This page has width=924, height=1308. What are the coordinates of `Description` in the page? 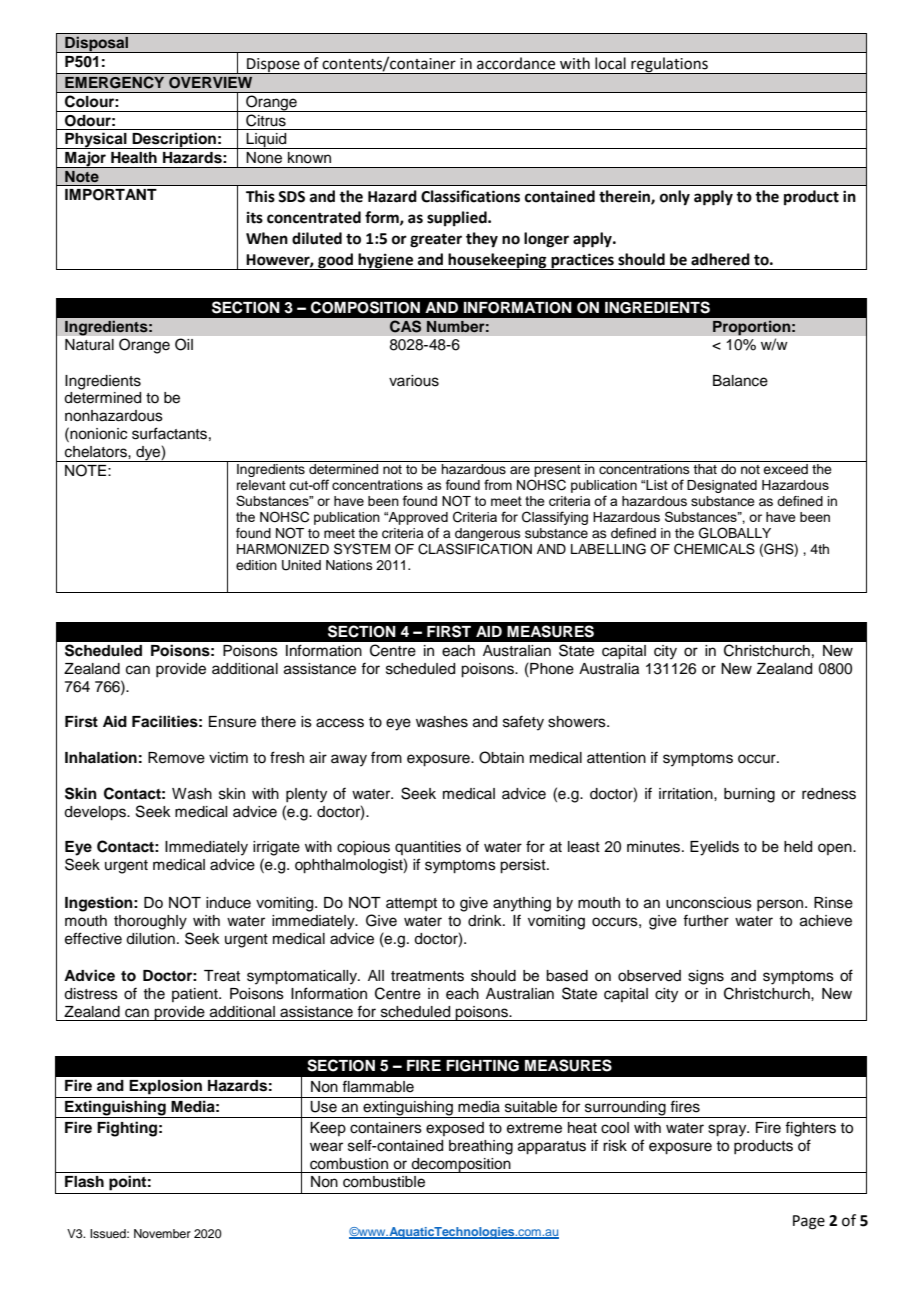 It's located at (174, 140).
